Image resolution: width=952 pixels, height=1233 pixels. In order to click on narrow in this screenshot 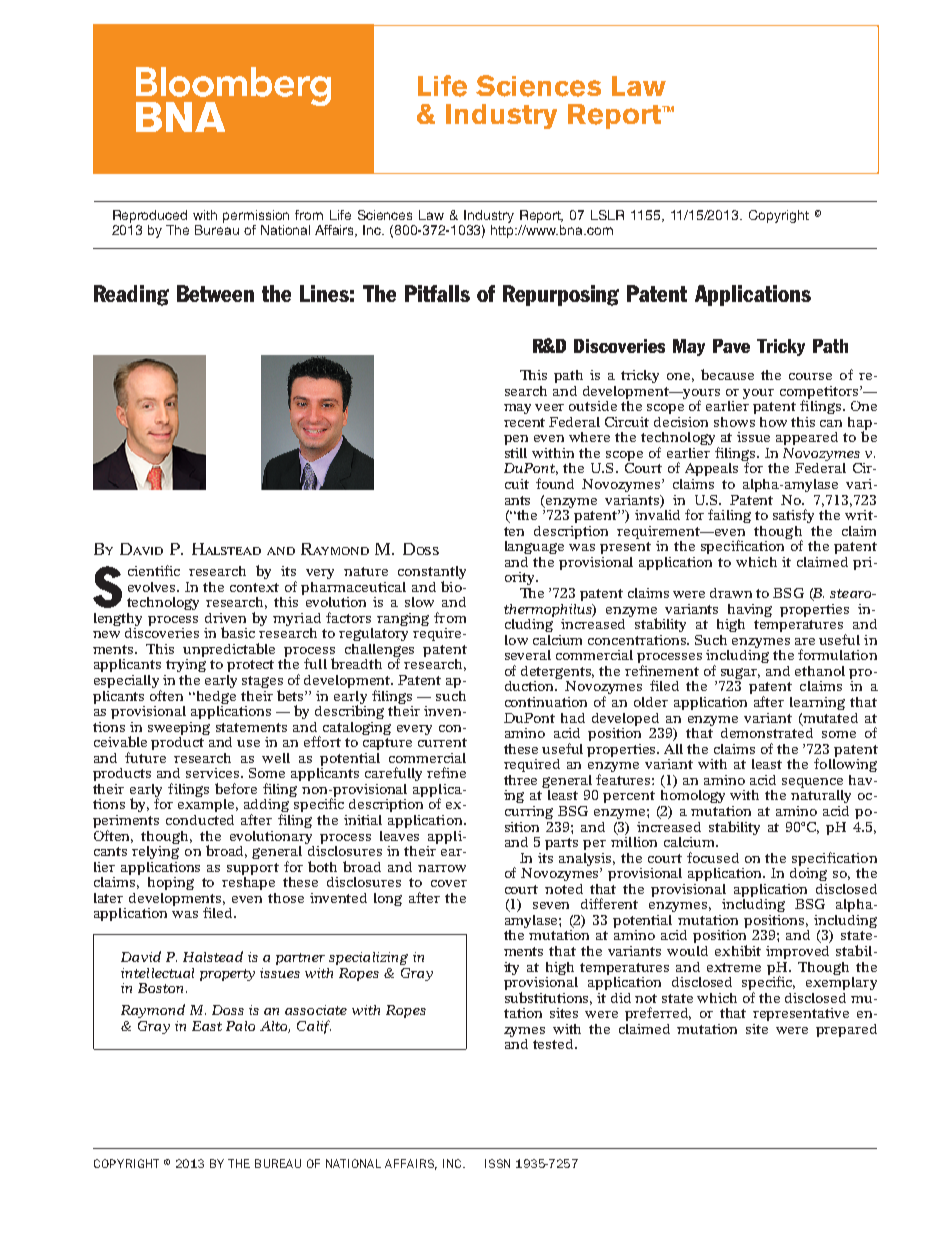, I will do `click(442, 868)`.
